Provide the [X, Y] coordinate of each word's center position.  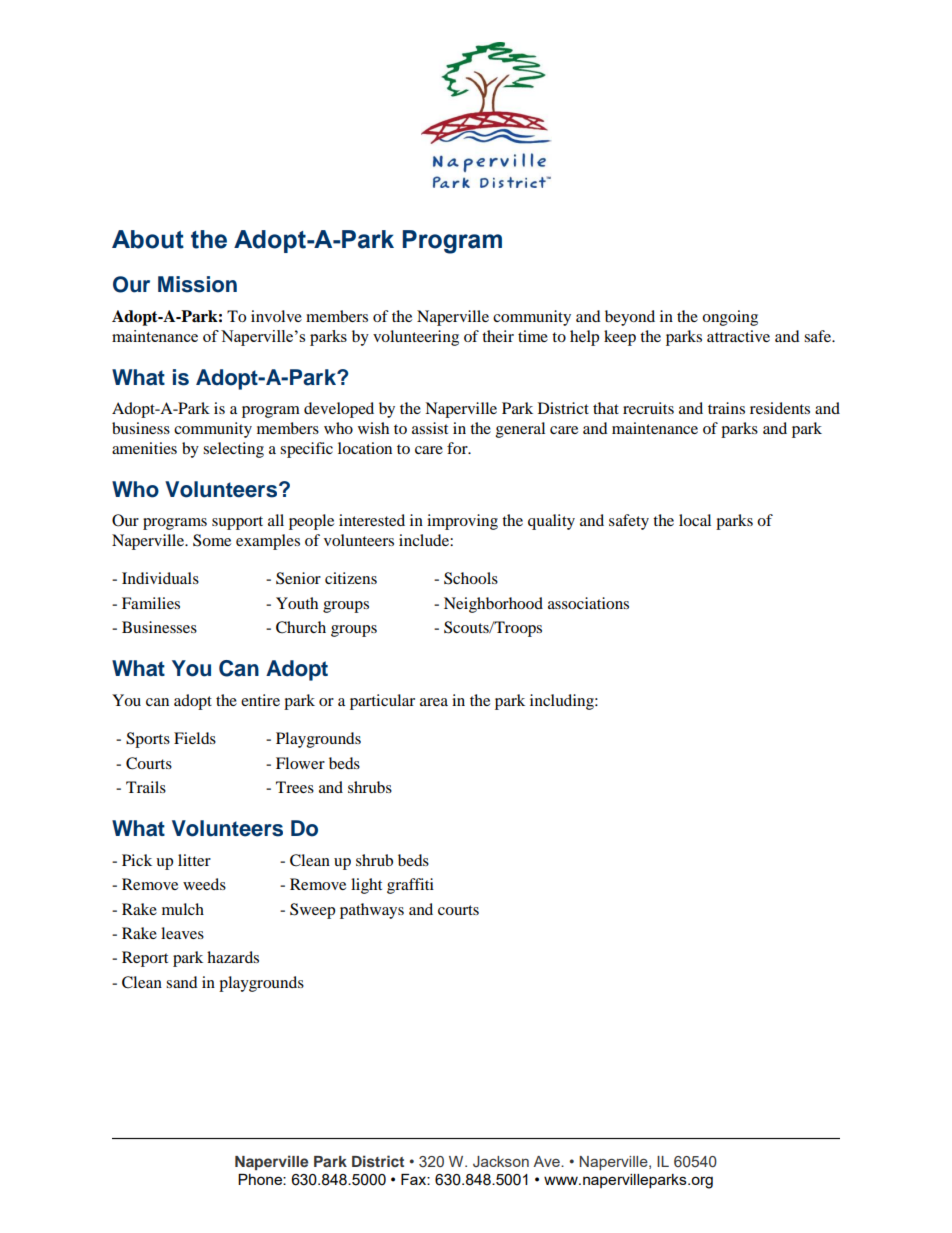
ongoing [730, 318]
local [695, 520]
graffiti [410, 886]
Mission [197, 284]
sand [182, 982]
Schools [471, 578]
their [498, 336]
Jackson [501, 1161]
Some [212, 540]
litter [194, 860]
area [434, 702]
